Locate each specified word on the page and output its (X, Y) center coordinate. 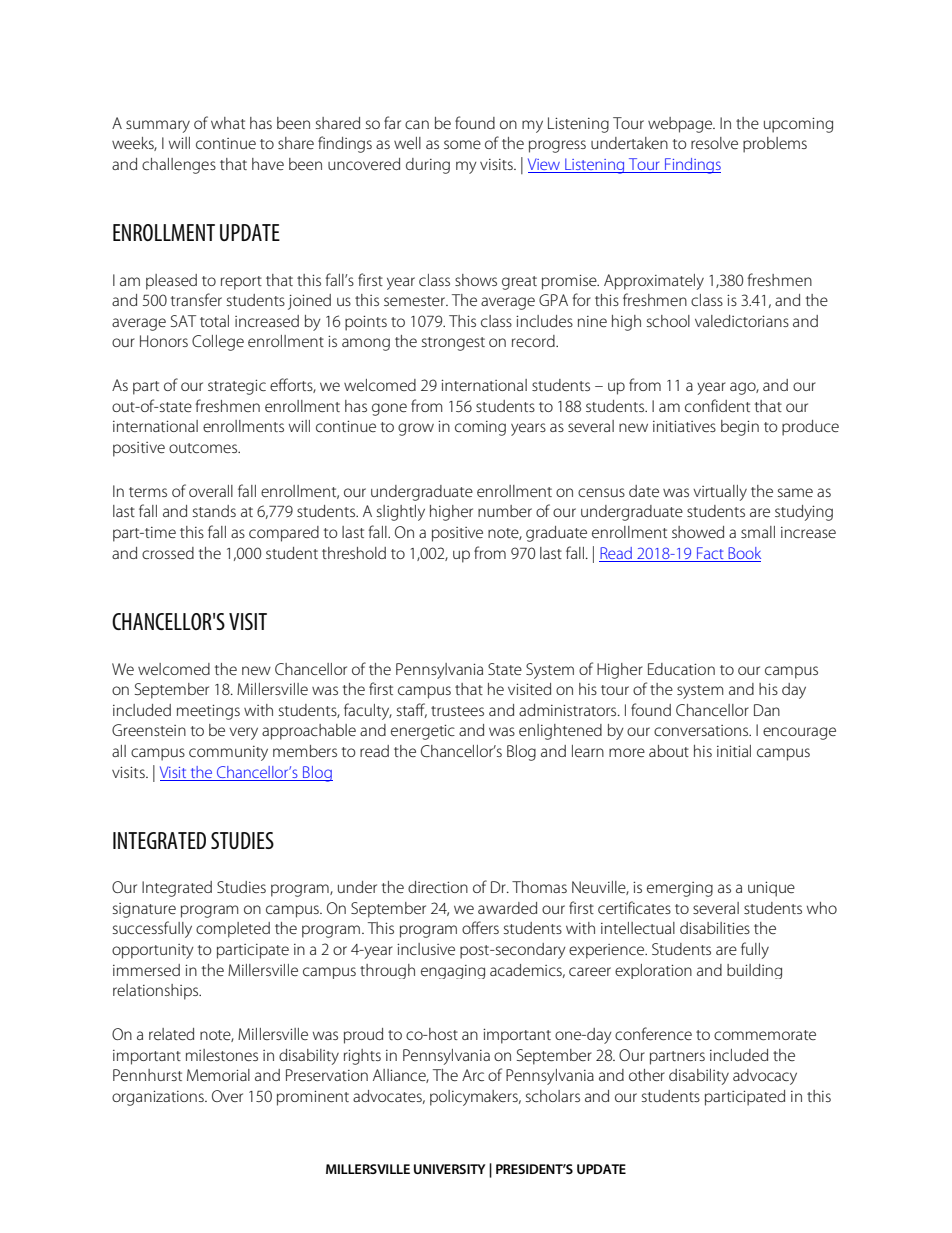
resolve (714, 143)
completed (233, 930)
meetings (208, 712)
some (462, 144)
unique (771, 889)
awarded (507, 908)
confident (717, 405)
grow (416, 429)
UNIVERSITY (450, 1169)
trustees (457, 711)
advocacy (765, 1077)
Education (681, 669)
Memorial (218, 1075)
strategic (237, 387)
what (228, 123)
